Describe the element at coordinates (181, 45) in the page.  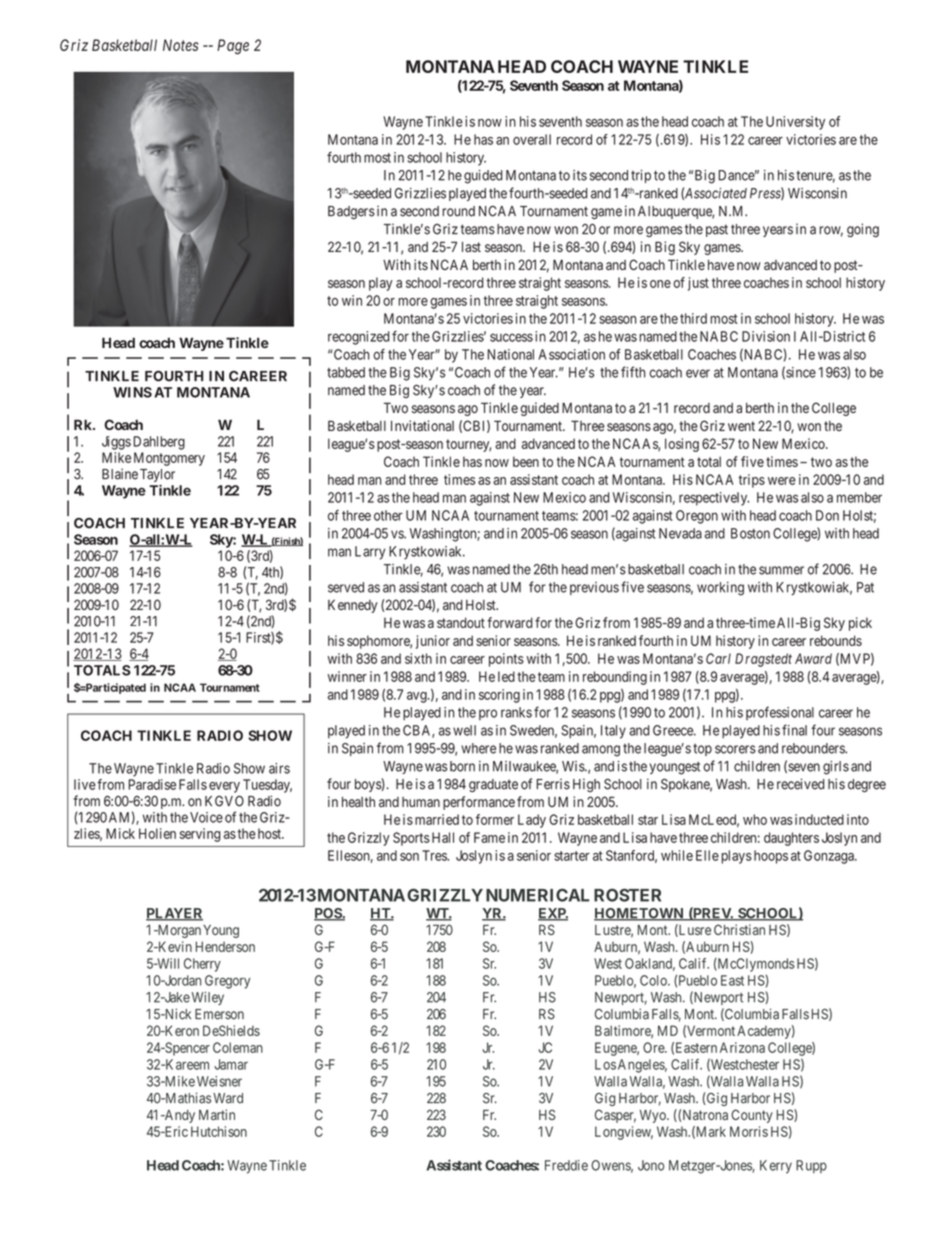
I see `Notes` at that location.
